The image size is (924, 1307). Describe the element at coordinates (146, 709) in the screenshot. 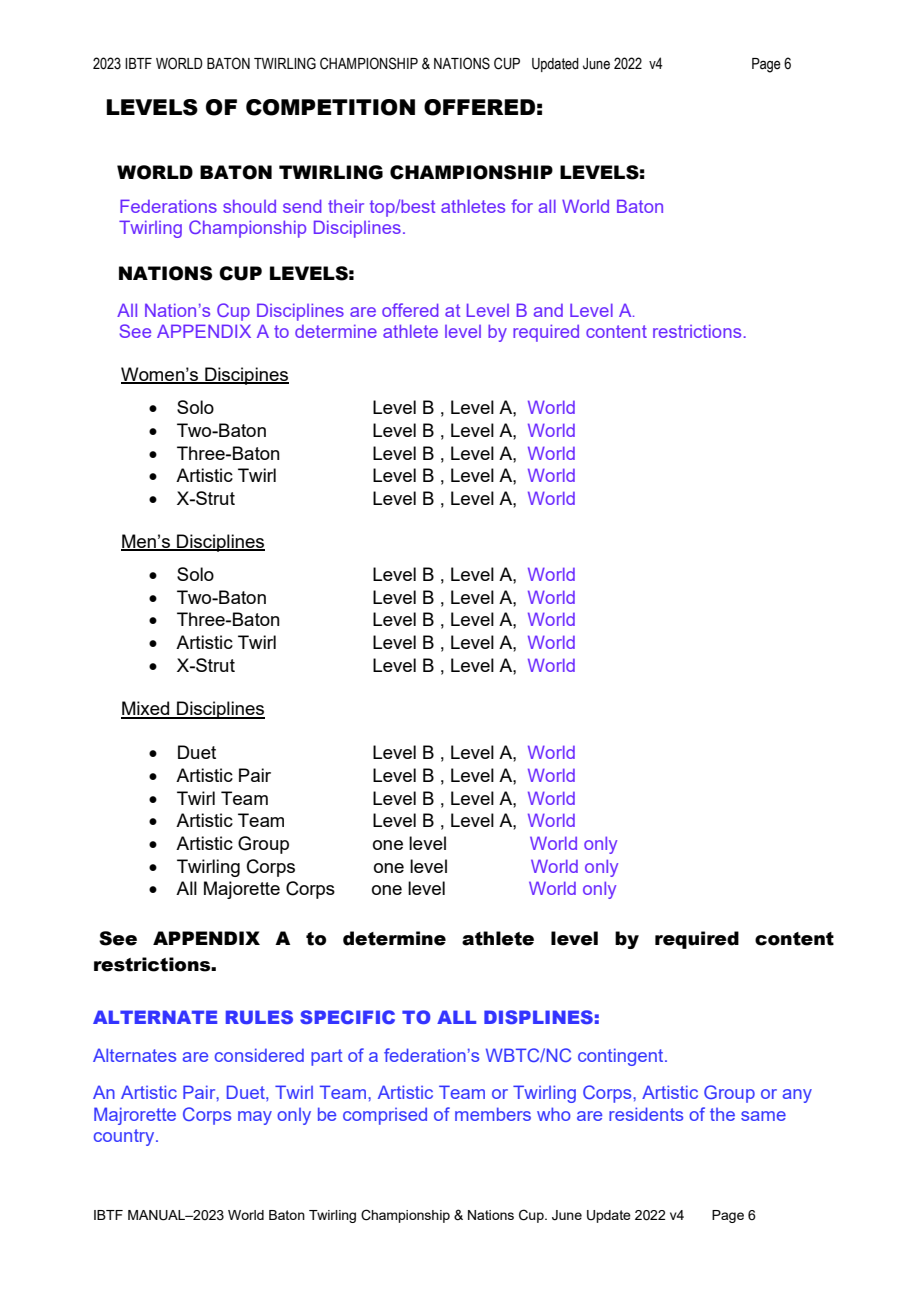

I see `Mixed` at that location.
